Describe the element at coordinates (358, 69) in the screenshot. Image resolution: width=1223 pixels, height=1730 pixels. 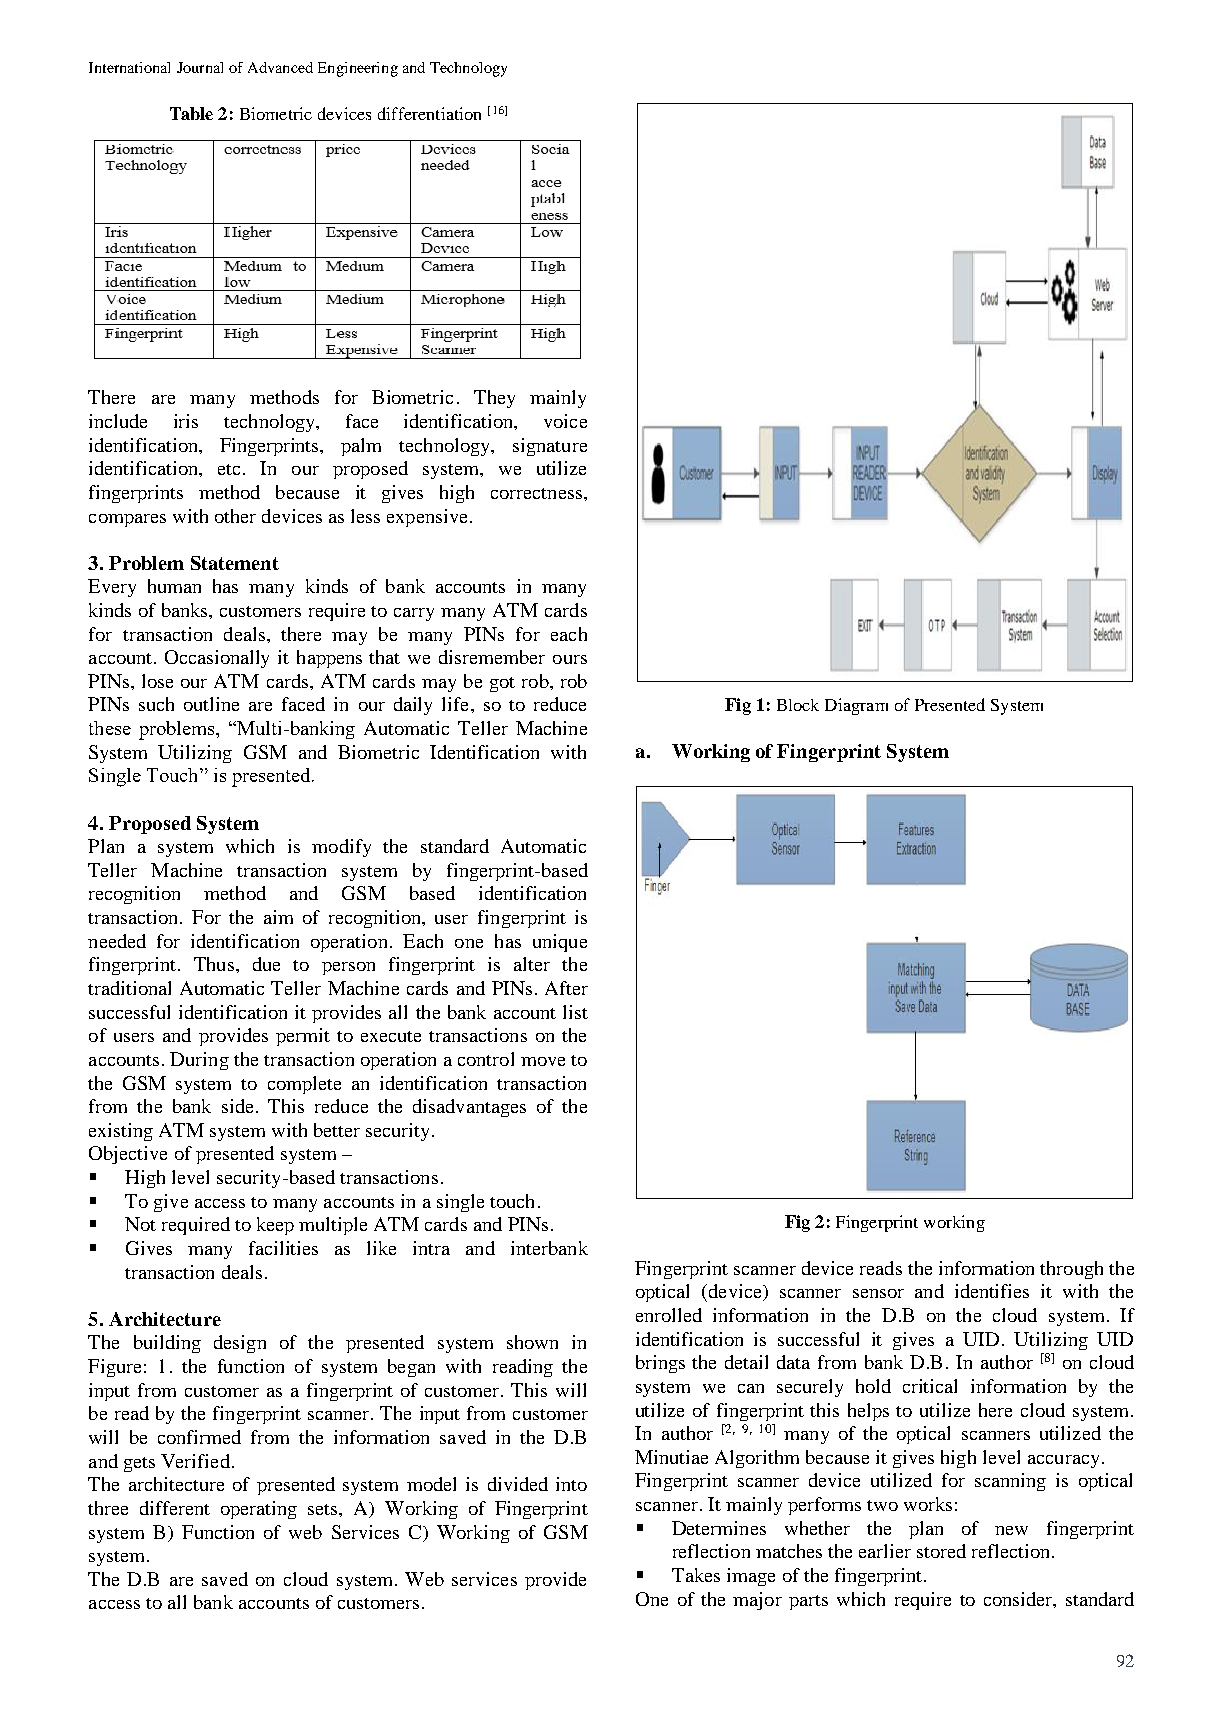
I see `Engineering` at that location.
